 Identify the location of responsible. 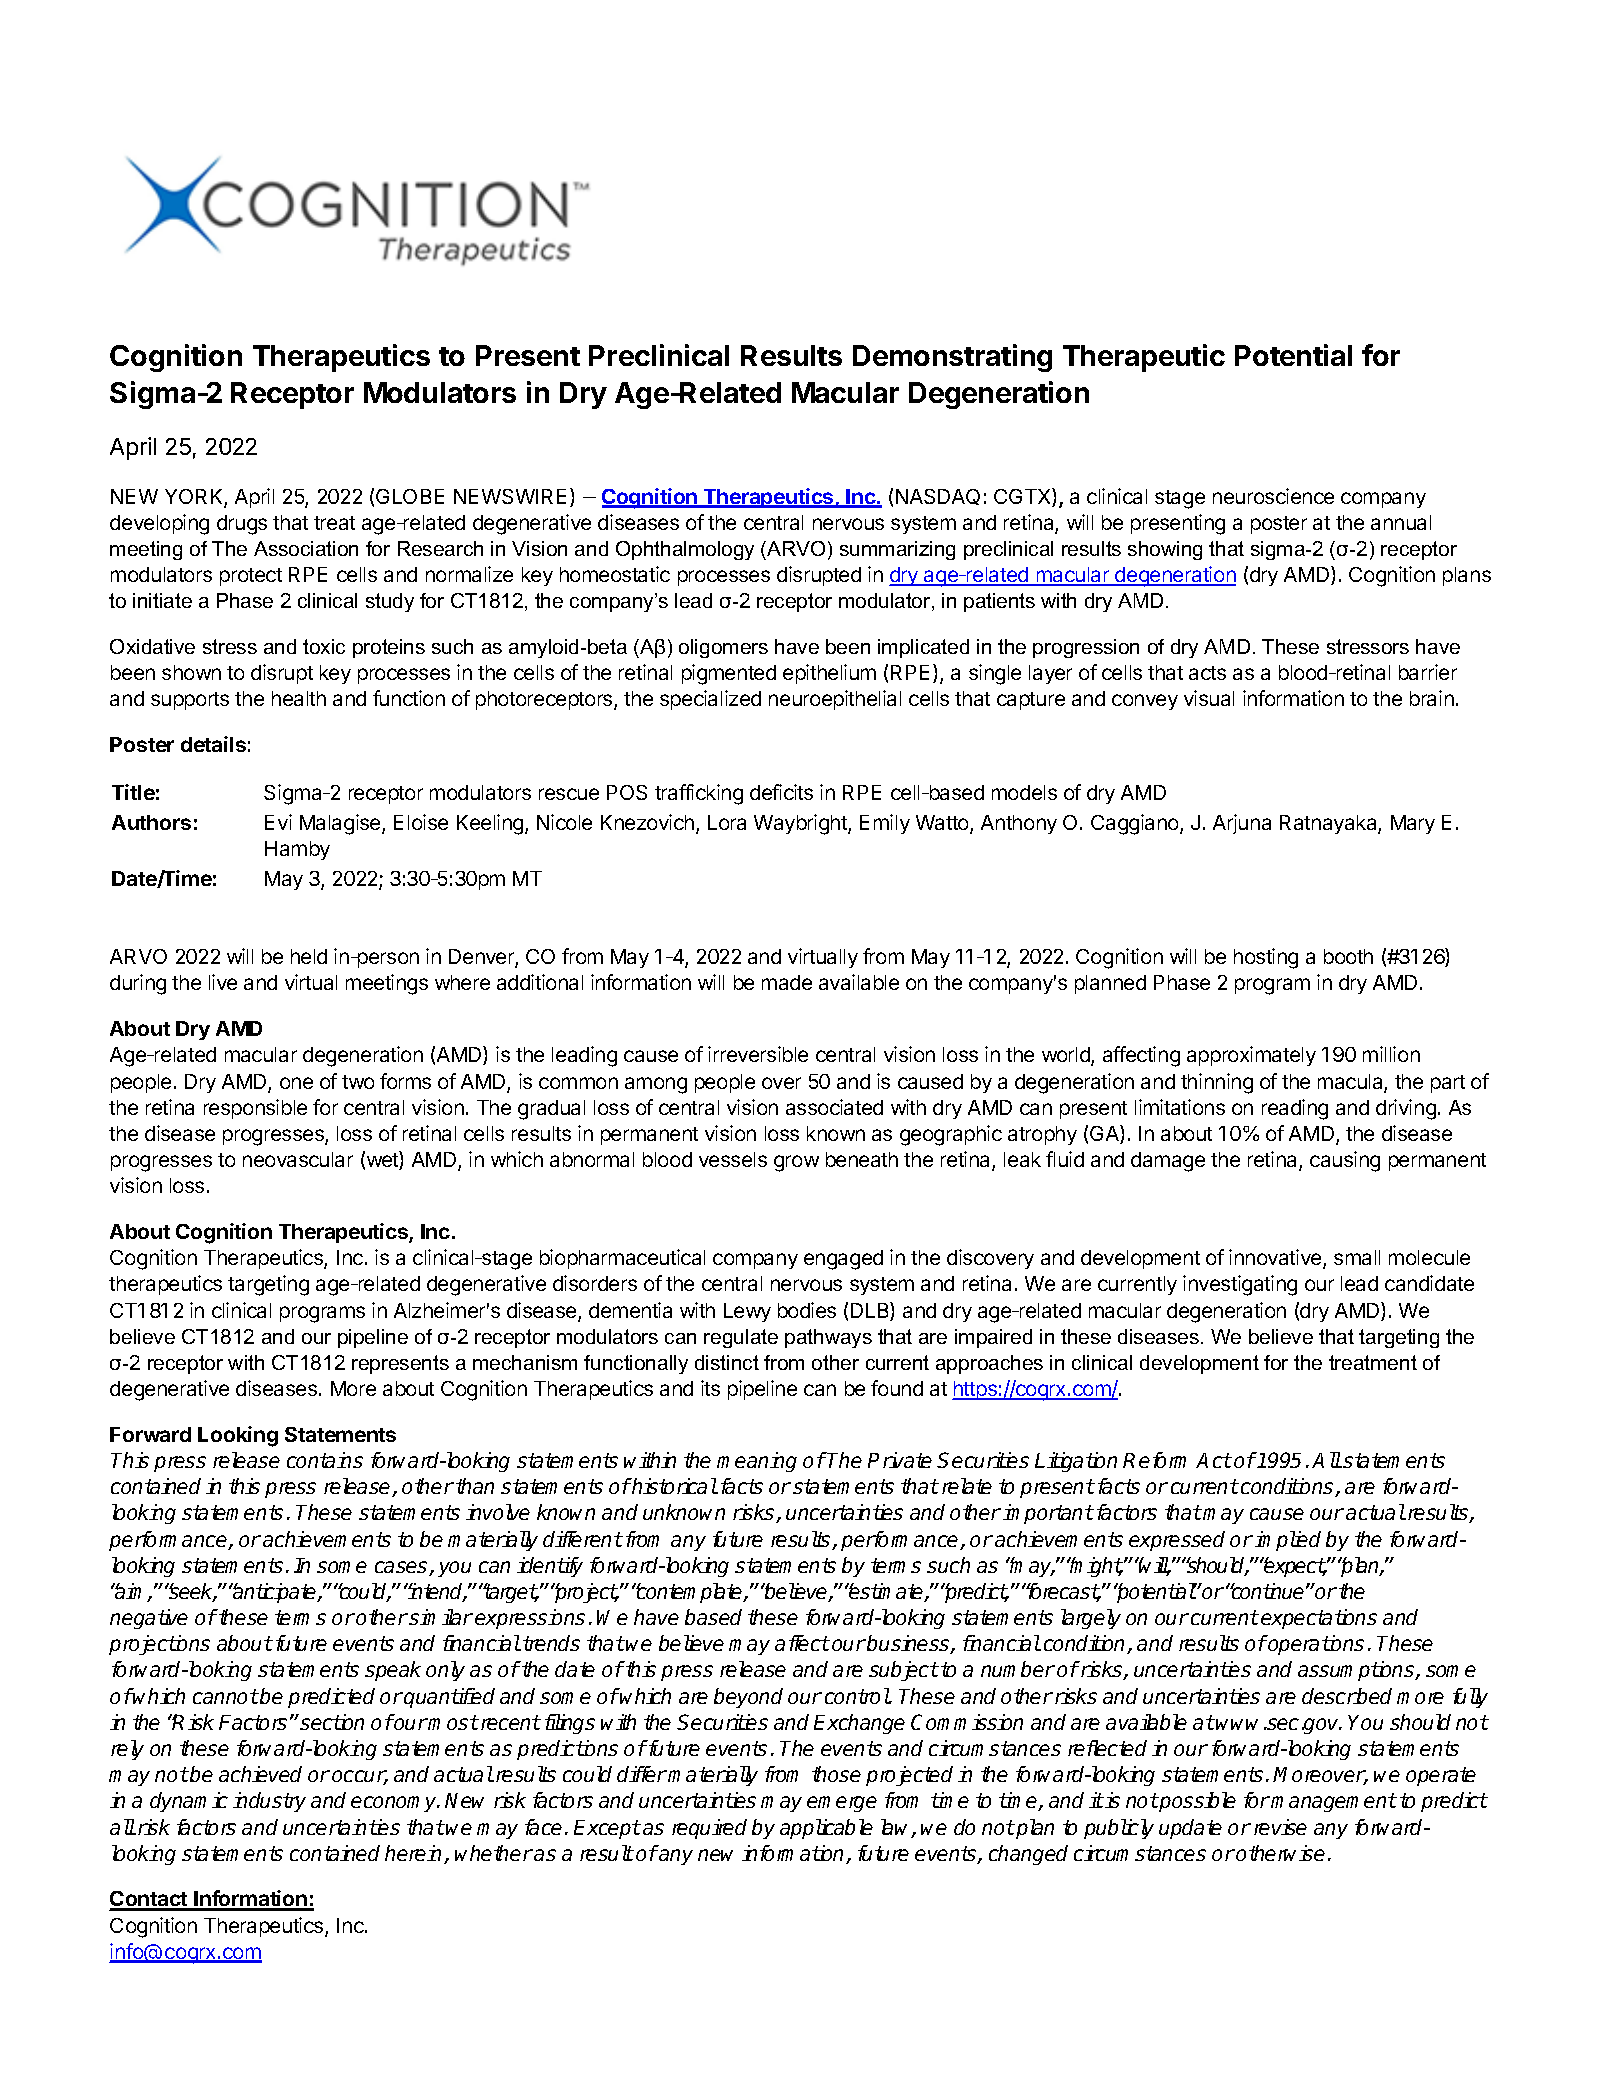
(255, 1109).
